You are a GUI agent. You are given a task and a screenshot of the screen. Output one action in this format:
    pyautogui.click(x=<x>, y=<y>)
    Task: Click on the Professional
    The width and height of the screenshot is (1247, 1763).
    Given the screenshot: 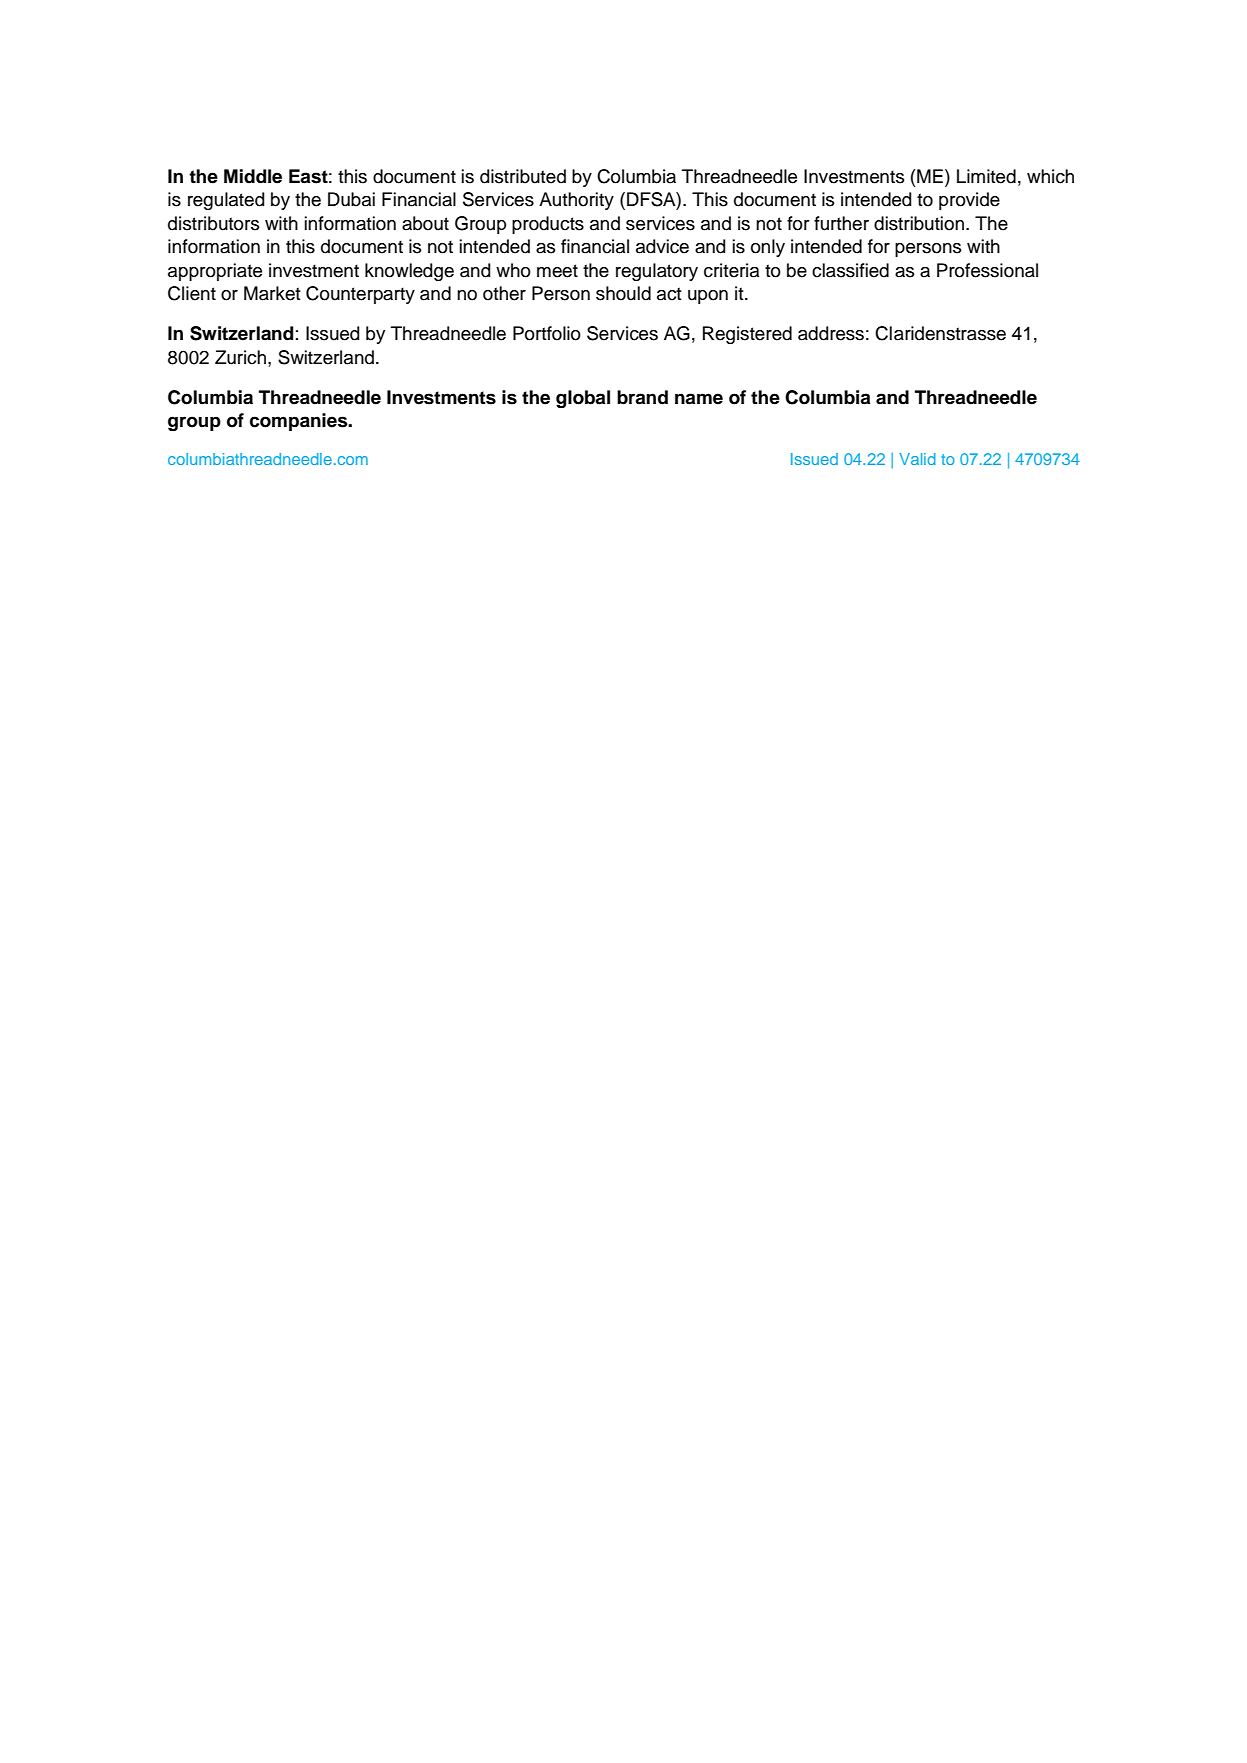 What is the action you would take?
    pyautogui.click(x=987, y=270)
